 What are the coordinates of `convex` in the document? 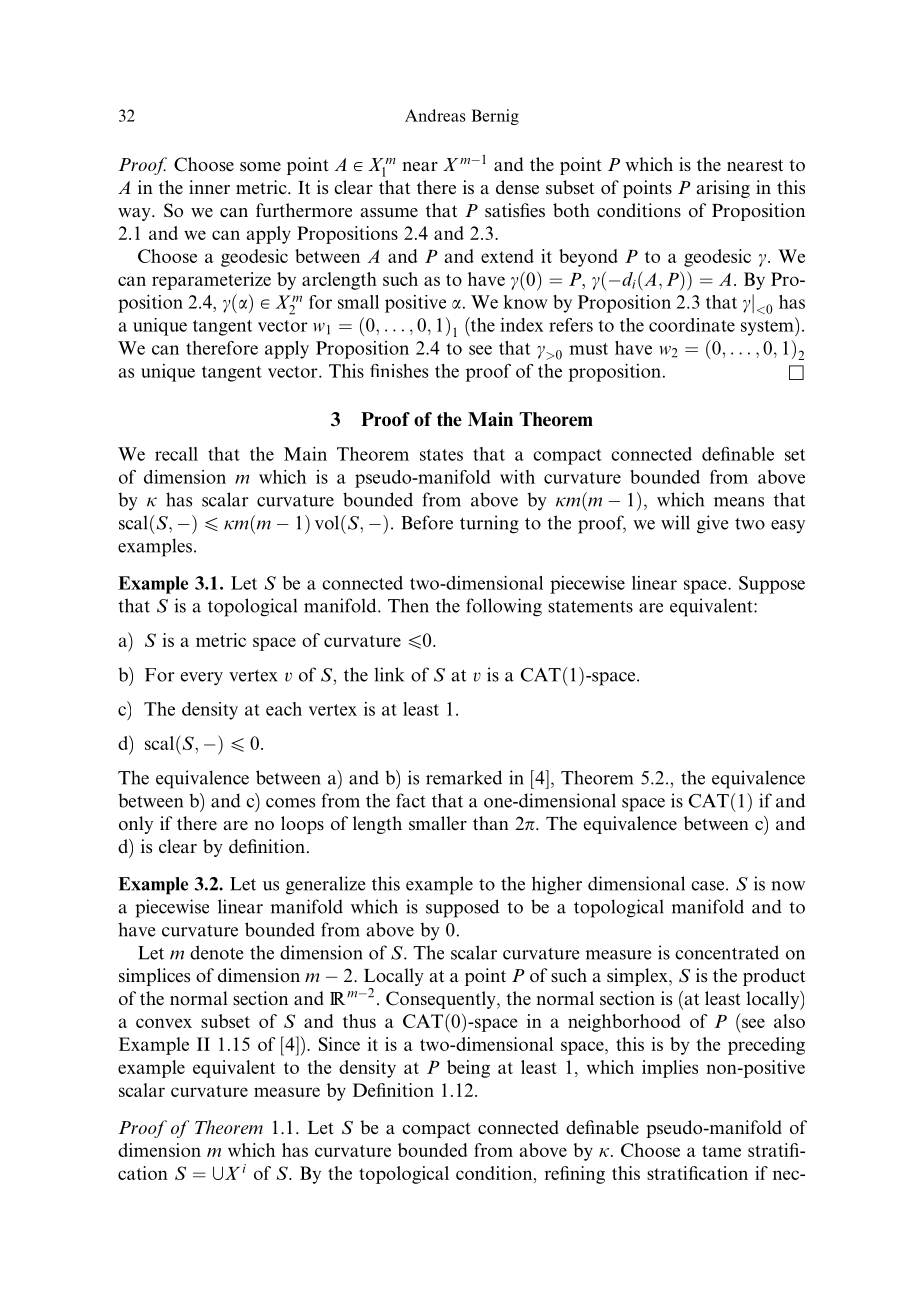 It's located at (164, 1023).
